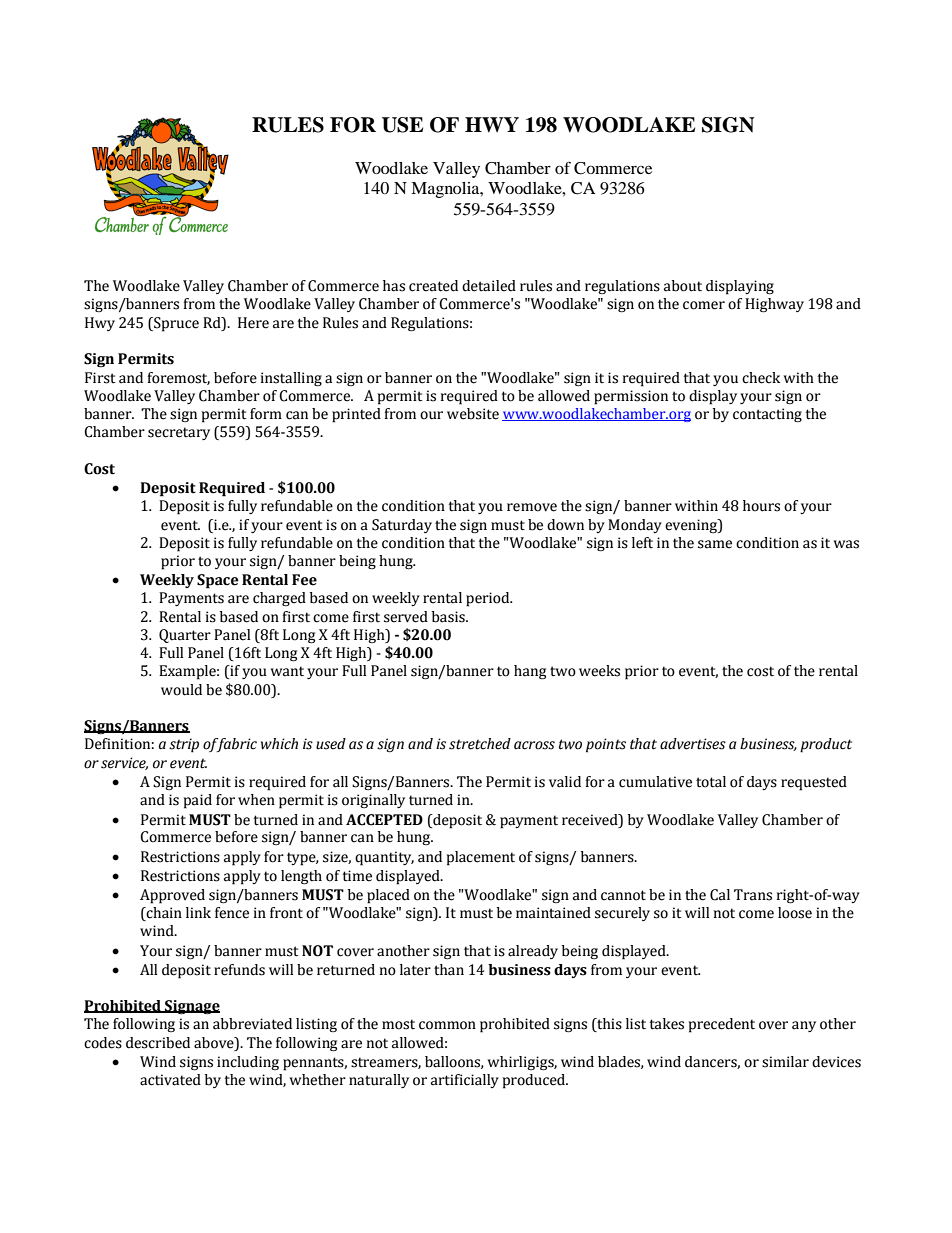 The width and height of the image is (952, 1233). What do you see at coordinates (481, 858) in the image?
I see `placement` at bounding box center [481, 858].
